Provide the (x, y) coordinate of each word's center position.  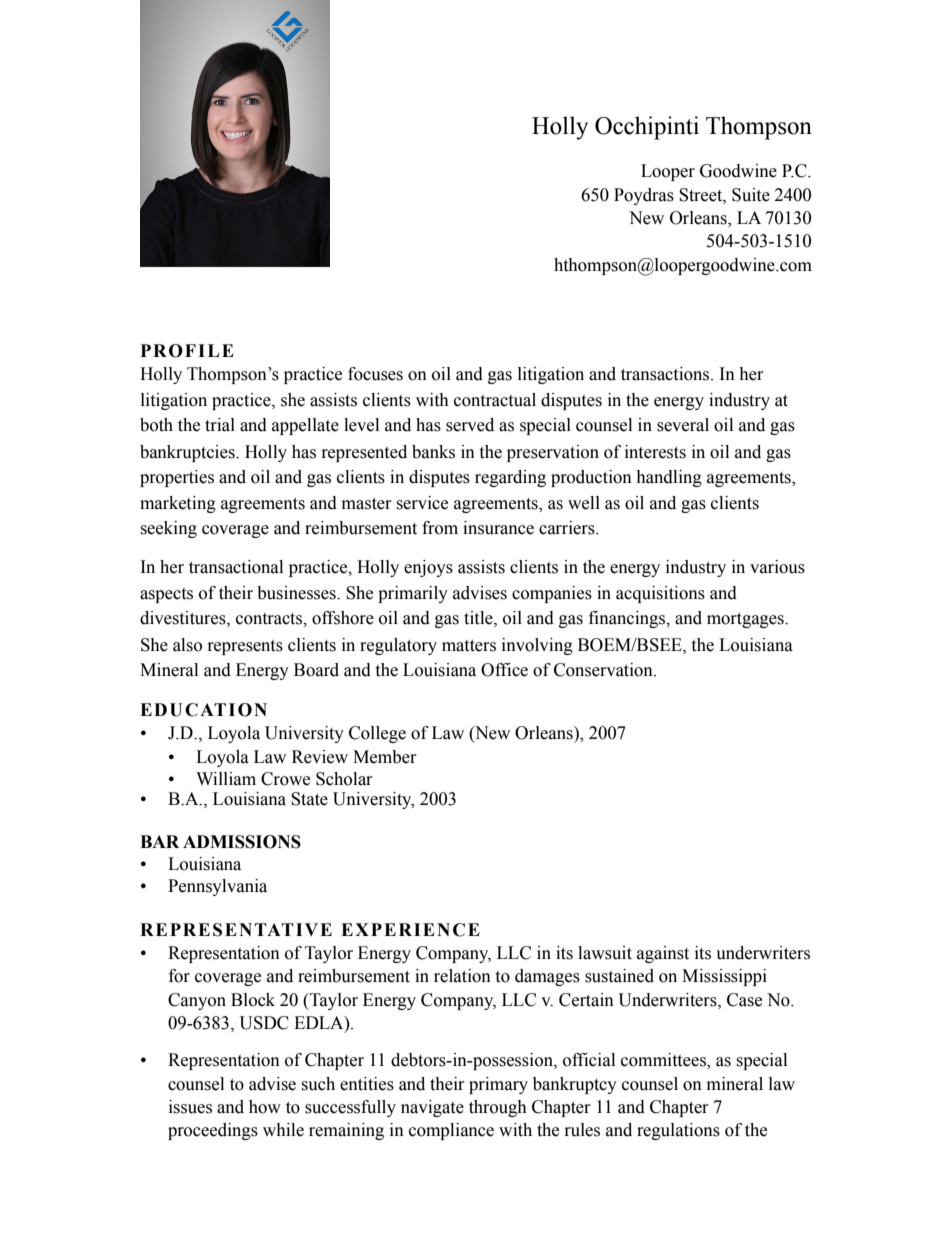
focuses (375, 374)
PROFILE (187, 351)
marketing (178, 504)
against (663, 954)
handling (669, 478)
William (226, 779)
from (440, 528)
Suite (751, 195)
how (265, 1107)
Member (385, 757)
